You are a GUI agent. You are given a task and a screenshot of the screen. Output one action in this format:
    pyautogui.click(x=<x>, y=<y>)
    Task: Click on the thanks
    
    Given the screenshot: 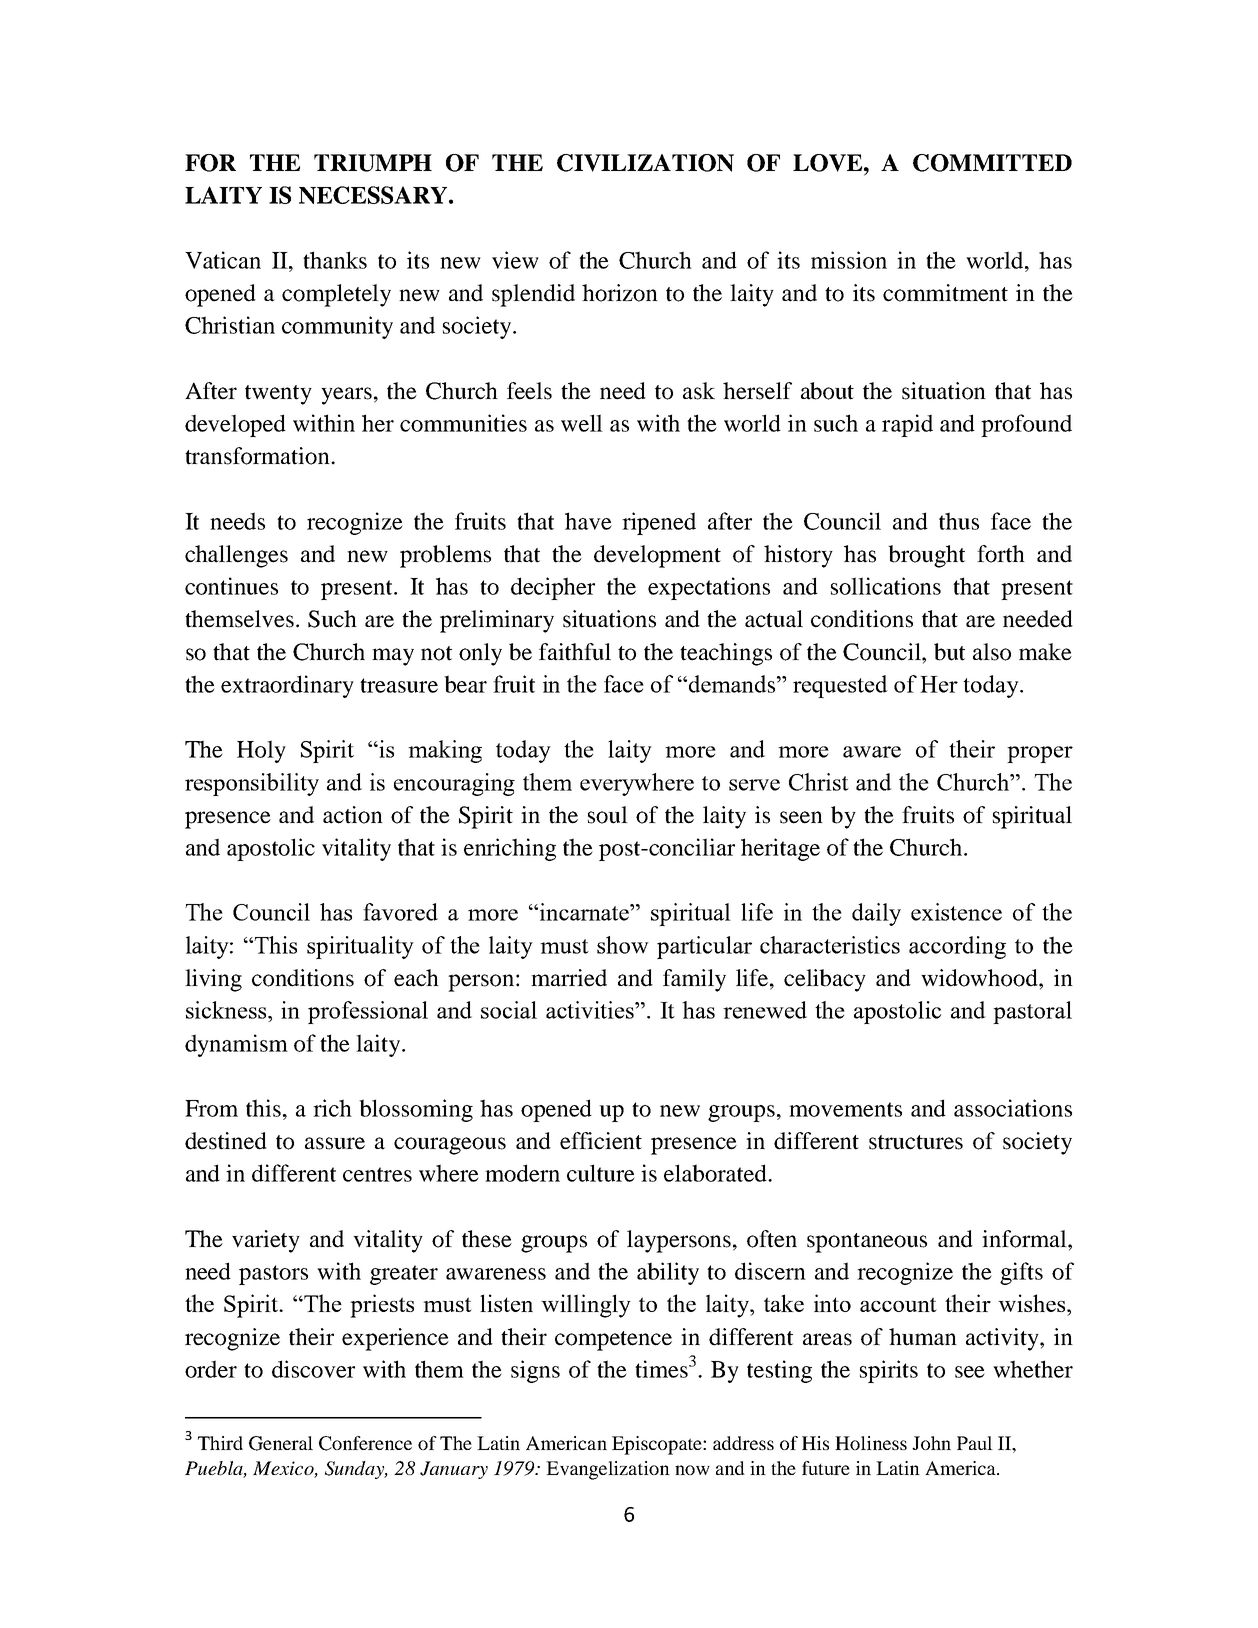 What is the action you would take?
    pyautogui.click(x=335, y=260)
